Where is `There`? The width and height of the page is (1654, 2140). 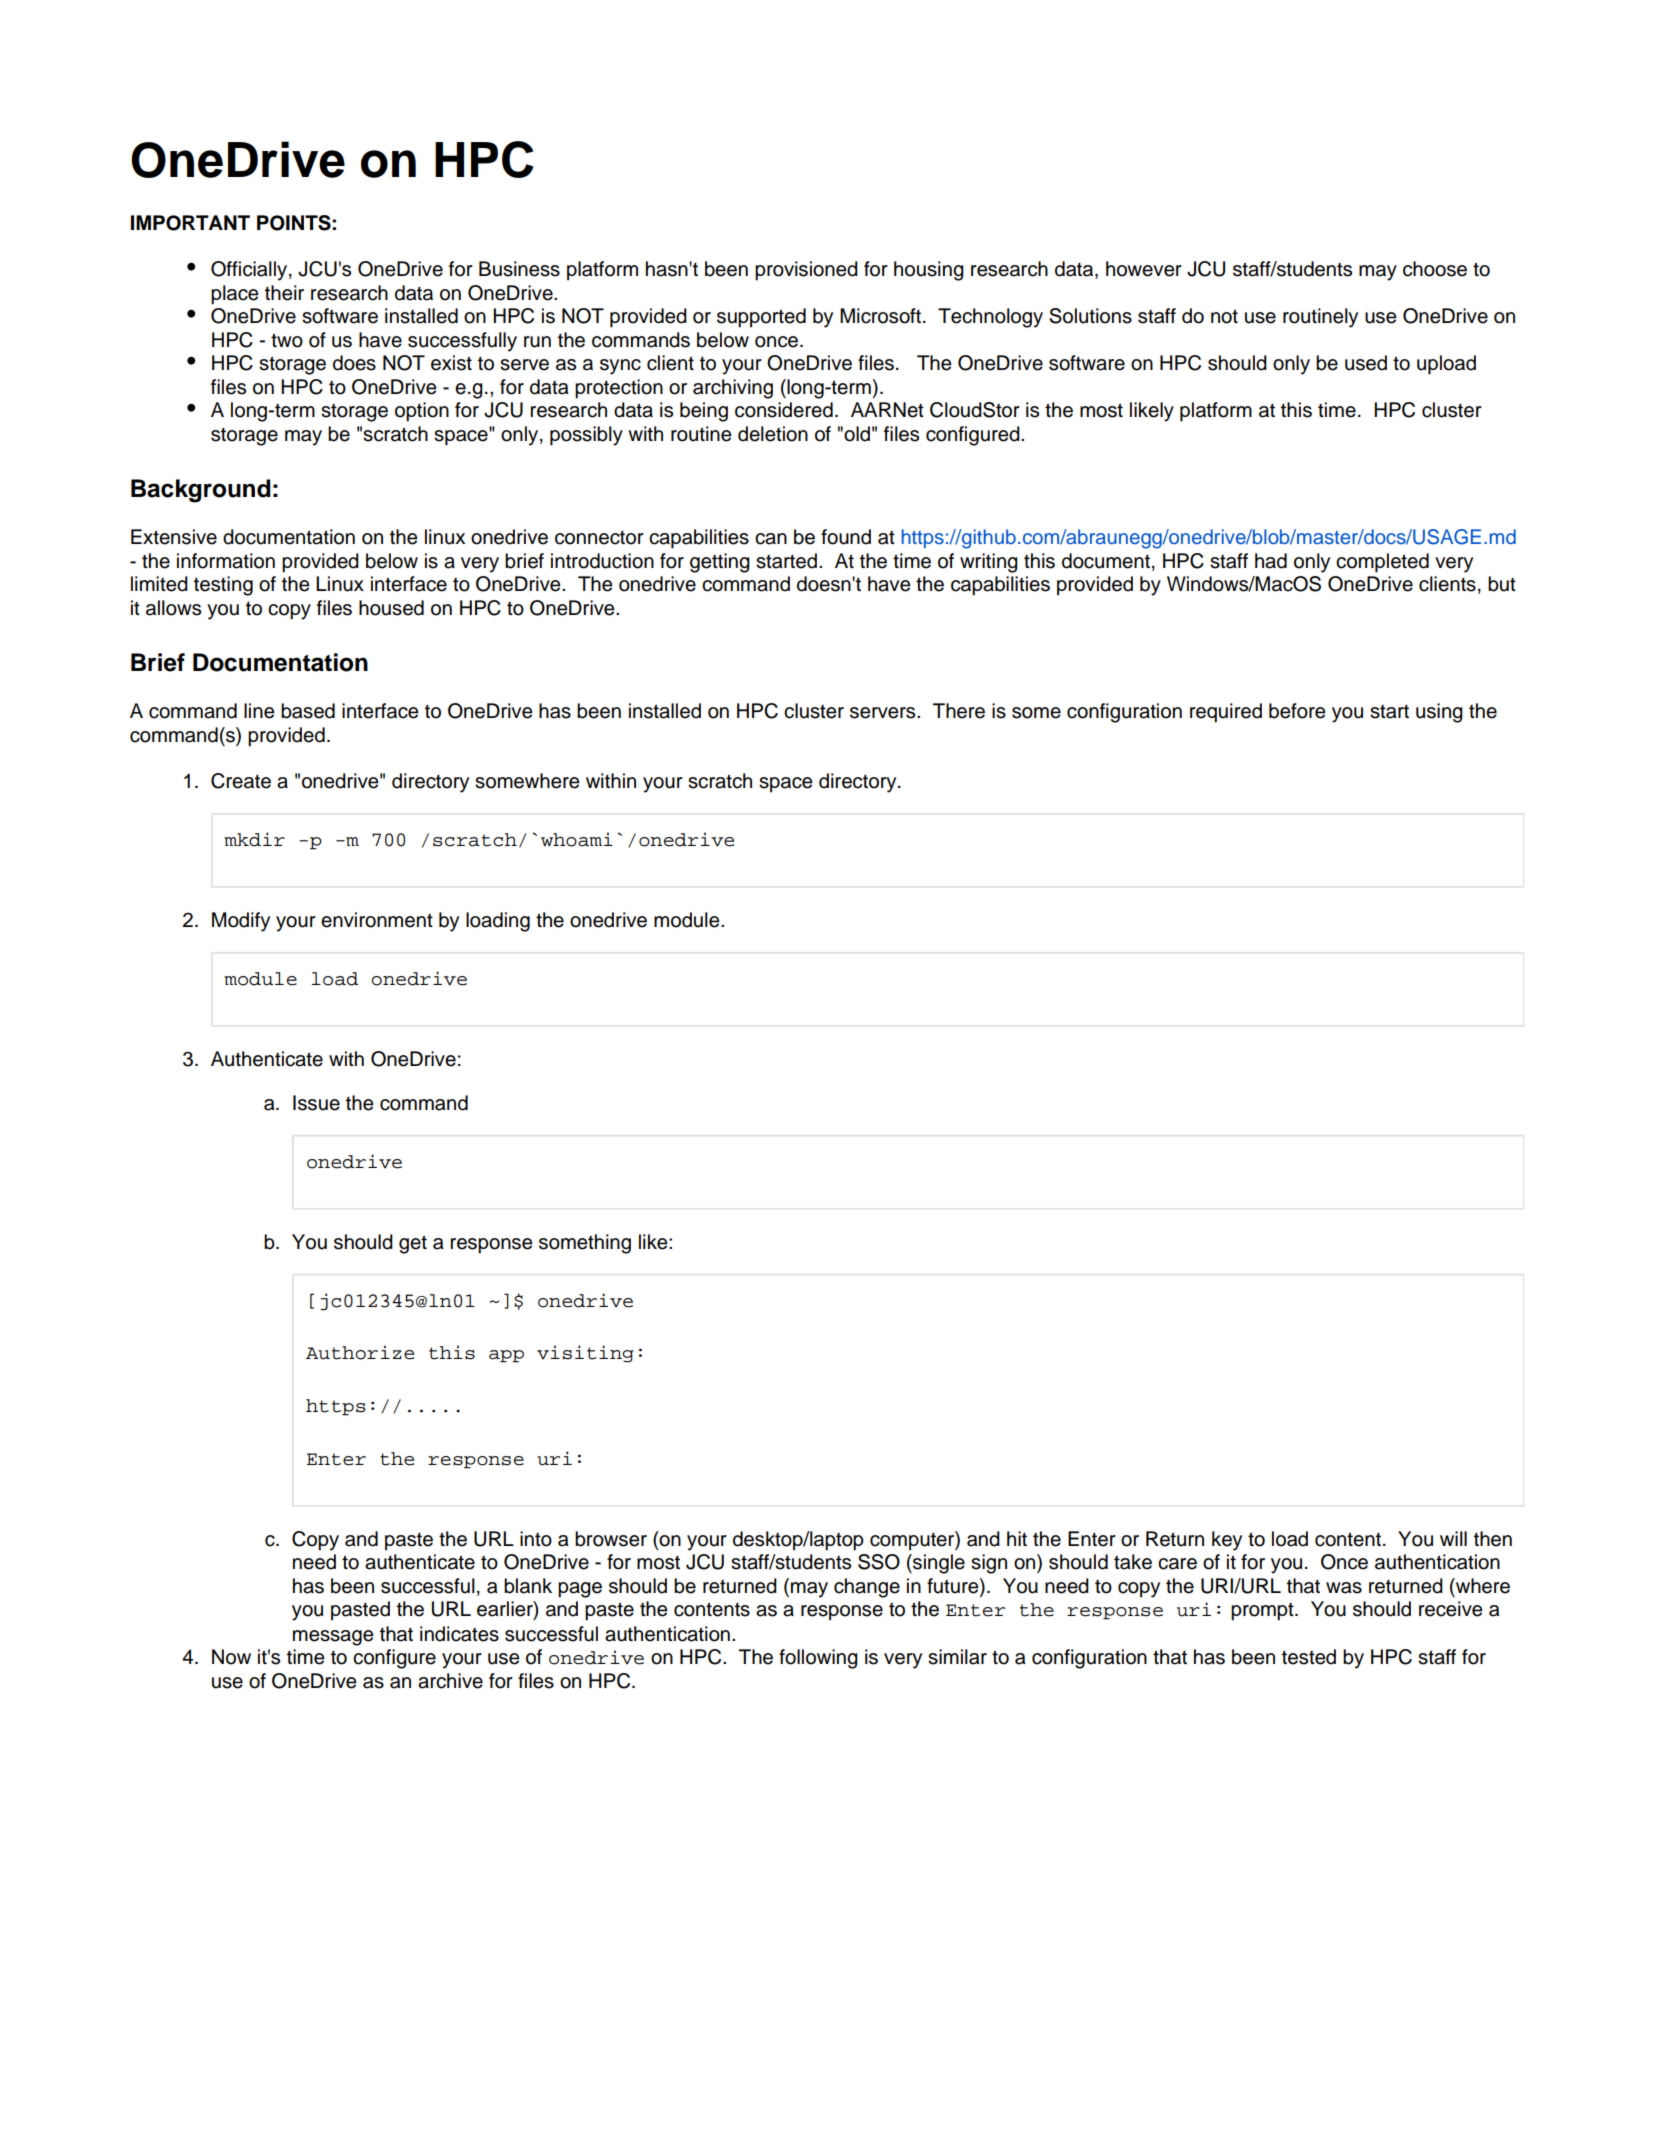
There is located at coordinates (959, 711).
